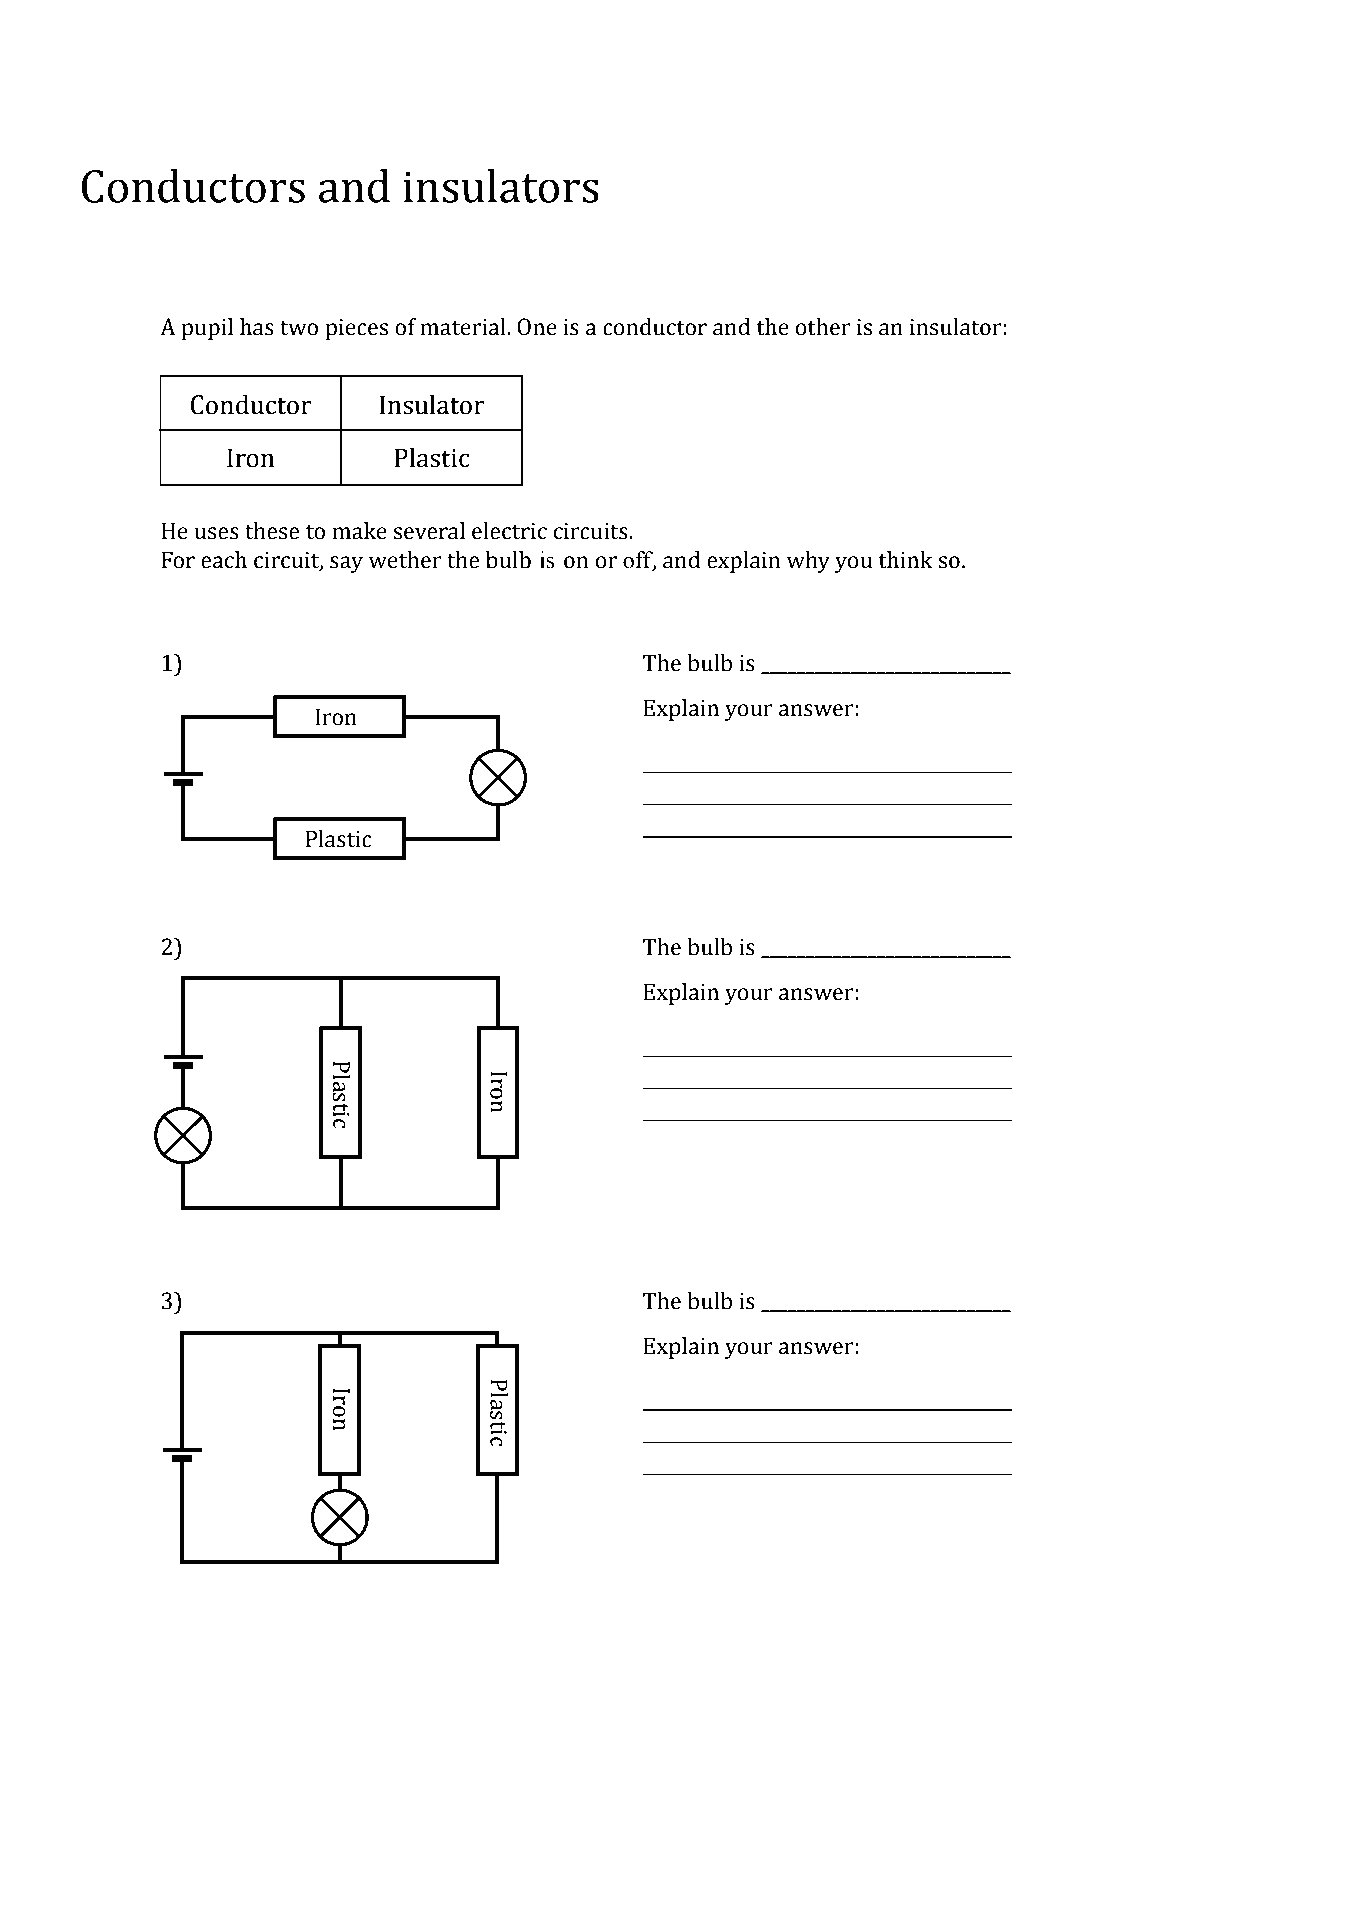  What do you see at coordinates (429, 531) in the page?
I see `several` at bounding box center [429, 531].
